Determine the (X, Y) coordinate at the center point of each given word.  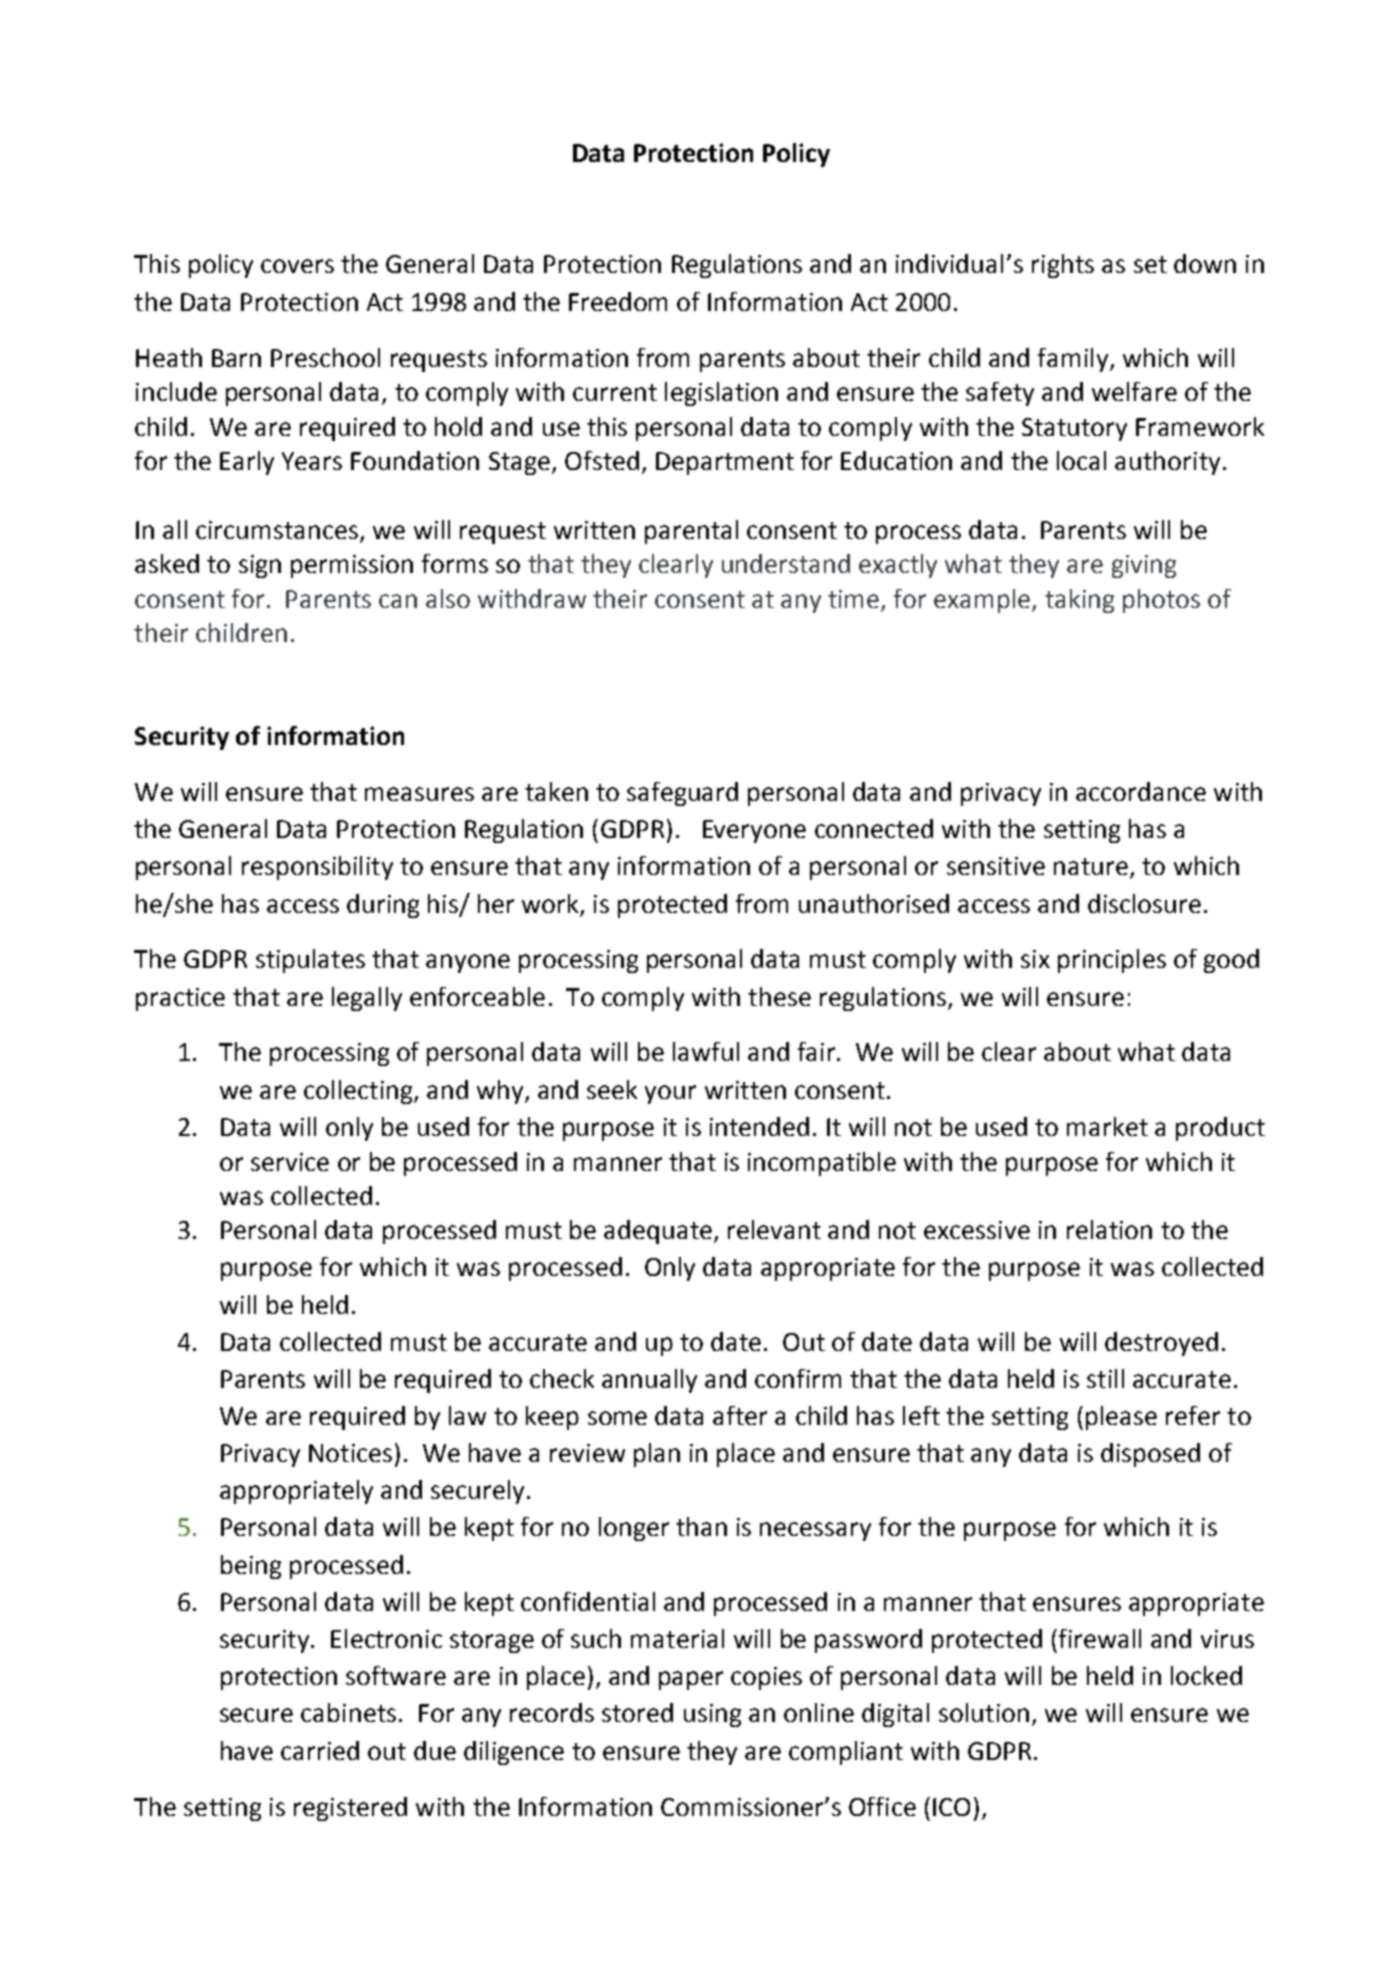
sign (260, 566)
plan (657, 1455)
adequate (659, 1232)
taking (1079, 601)
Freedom (618, 301)
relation (1109, 1229)
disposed (1150, 1455)
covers (297, 266)
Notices (350, 1453)
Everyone (754, 831)
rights (1063, 266)
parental (691, 532)
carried (320, 1750)
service (290, 1162)
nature (1091, 866)
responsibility (317, 868)
